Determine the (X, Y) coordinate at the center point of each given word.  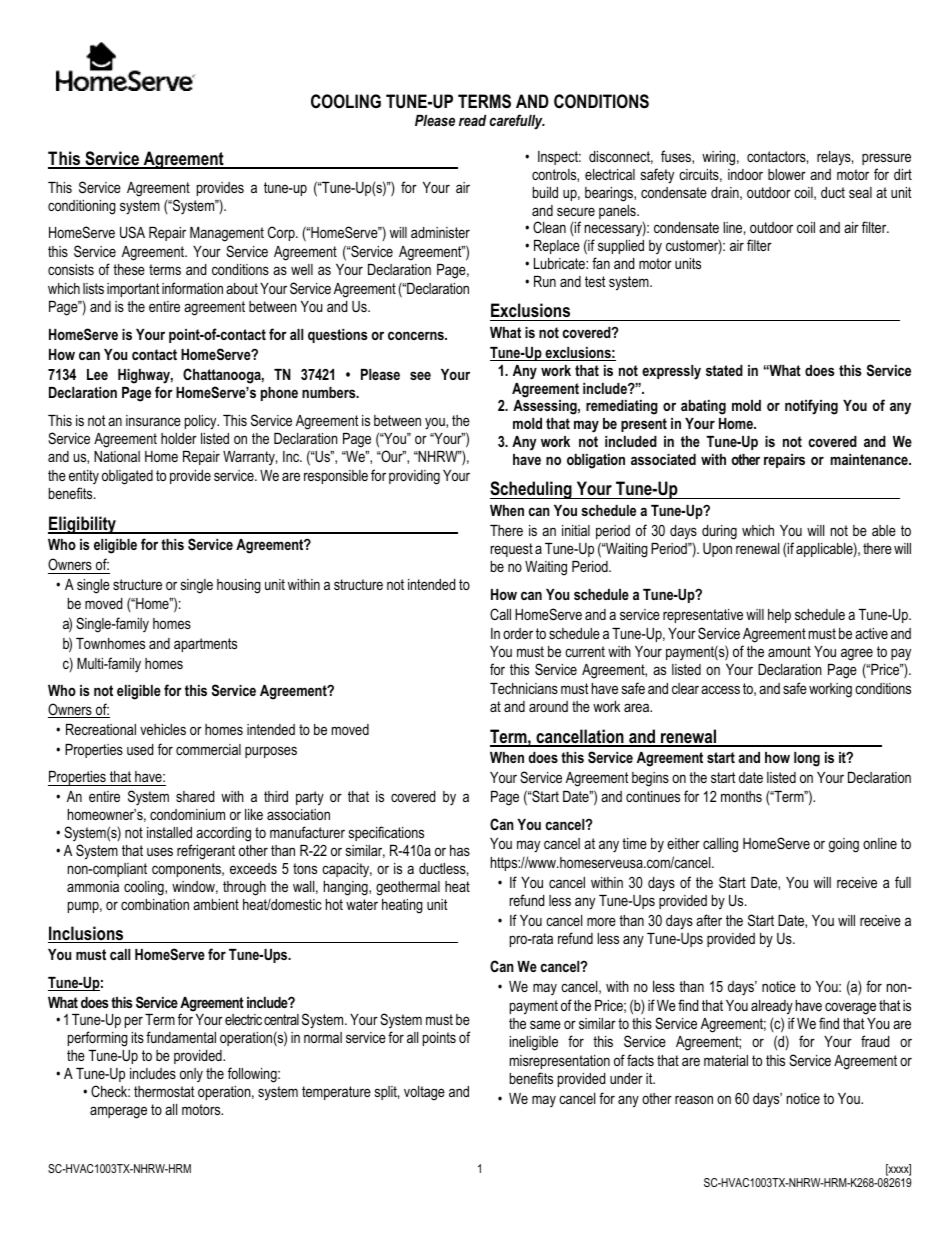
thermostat (164, 1091)
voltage (424, 1093)
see (420, 375)
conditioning (82, 207)
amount (789, 651)
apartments (205, 645)
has (460, 850)
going (844, 845)
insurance (153, 420)
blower (787, 174)
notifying (811, 407)
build (545, 192)
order (518, 633)
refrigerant (206, 852)
